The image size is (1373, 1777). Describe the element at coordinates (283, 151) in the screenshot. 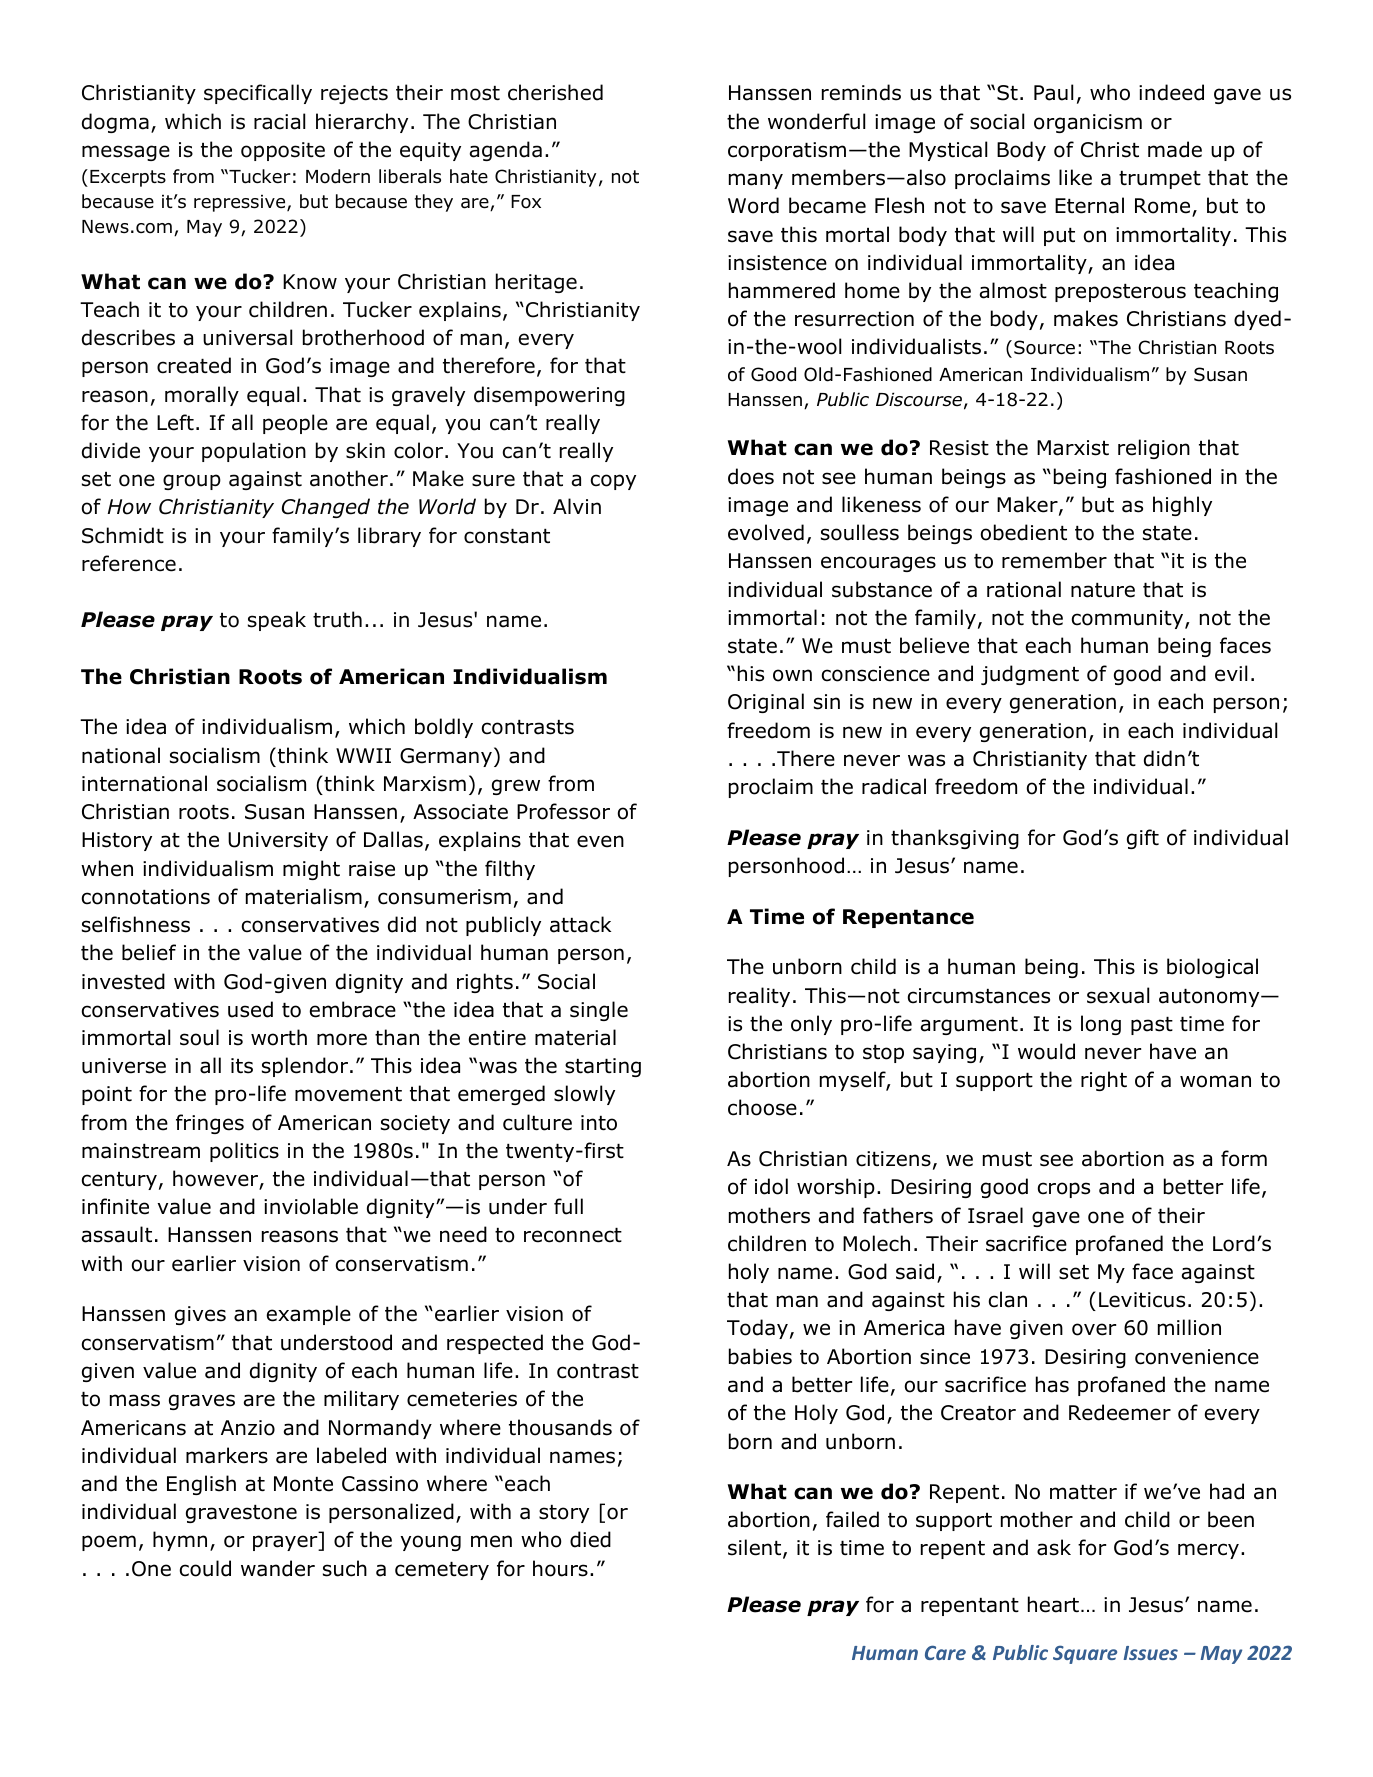

I see `opposite` at that location.
